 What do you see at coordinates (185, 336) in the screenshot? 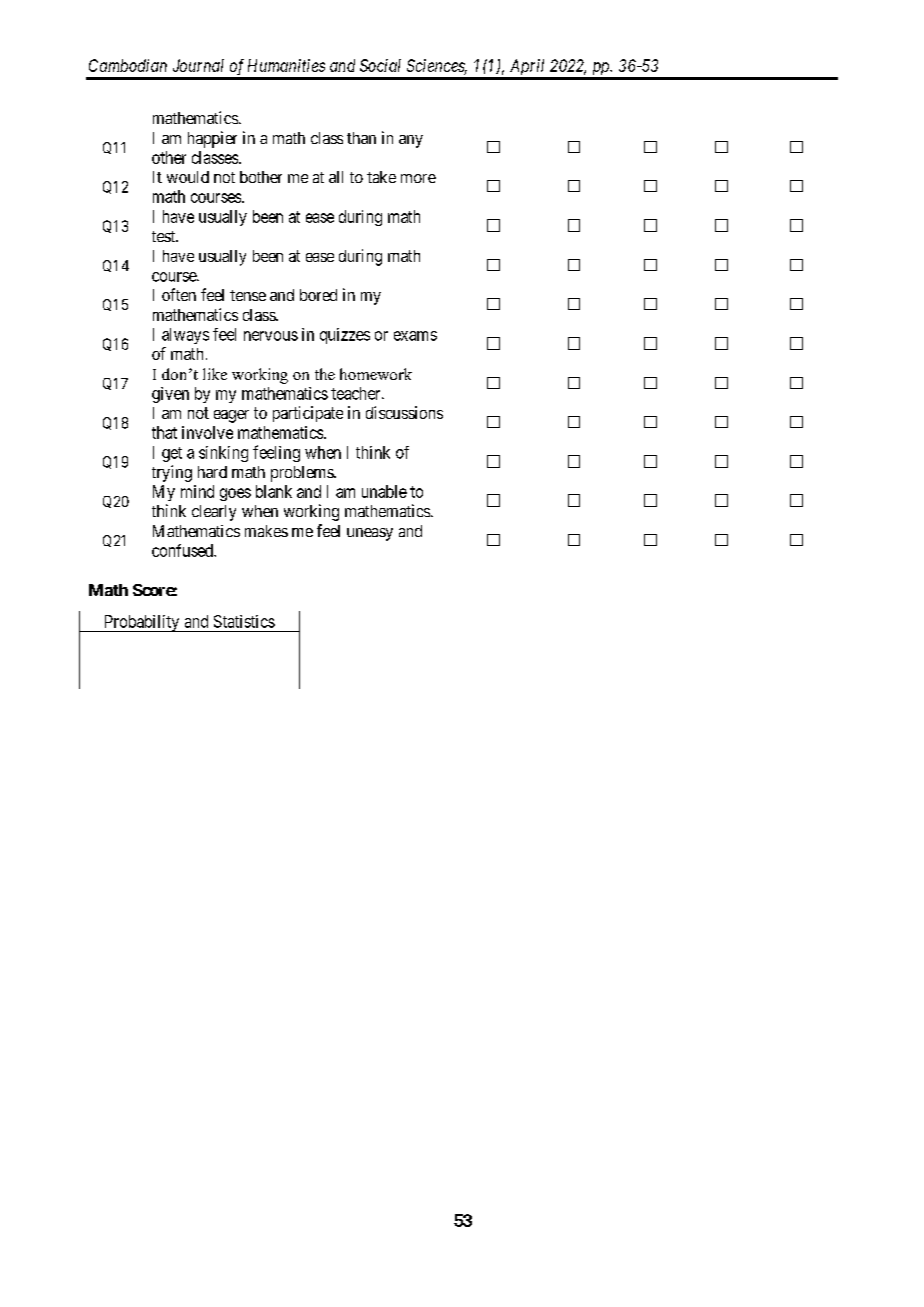
I see `always` at bounding box center [185, 336].
